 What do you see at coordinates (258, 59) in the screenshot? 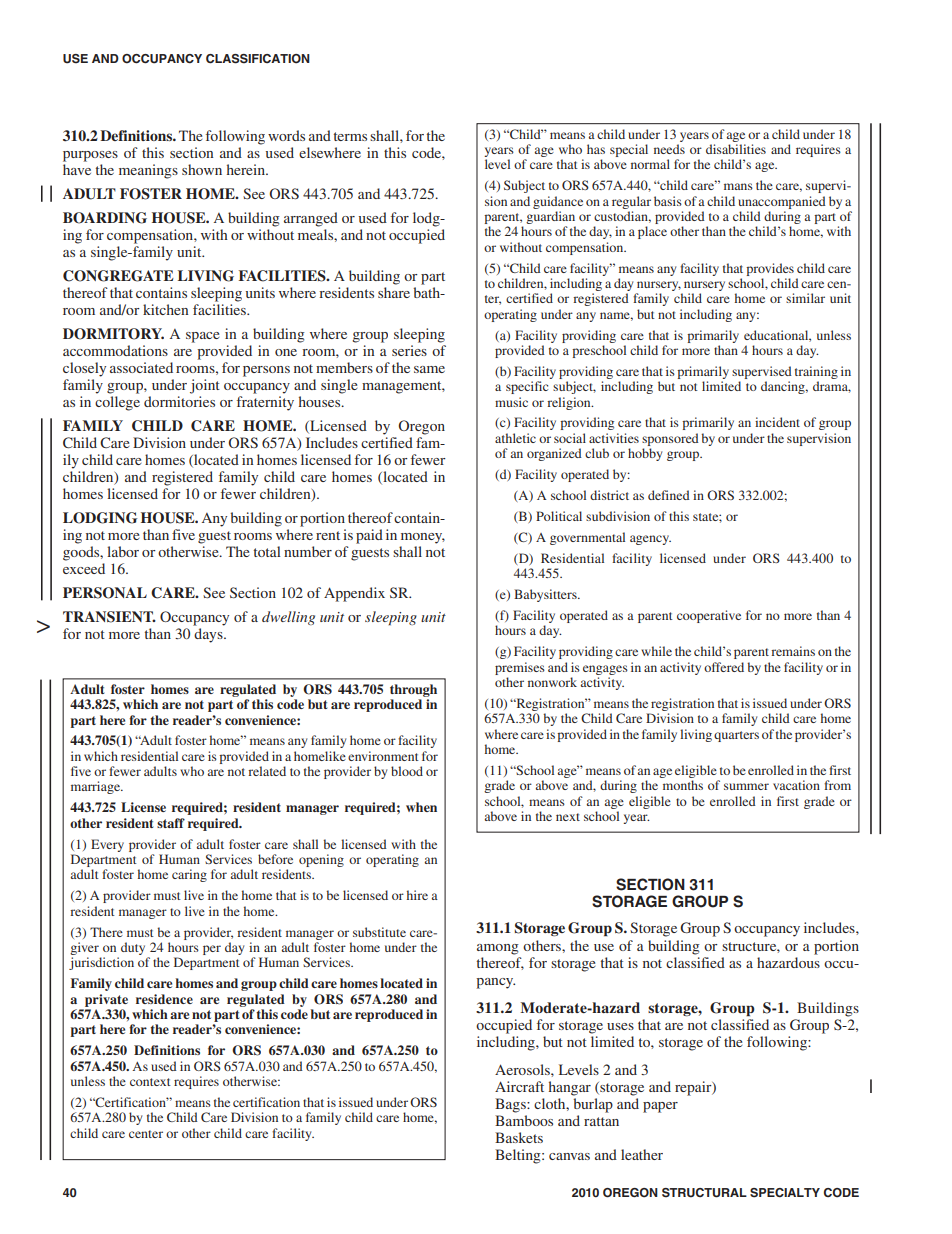
I see `CLASSIFICATION` at bounding box center [258, 59].
